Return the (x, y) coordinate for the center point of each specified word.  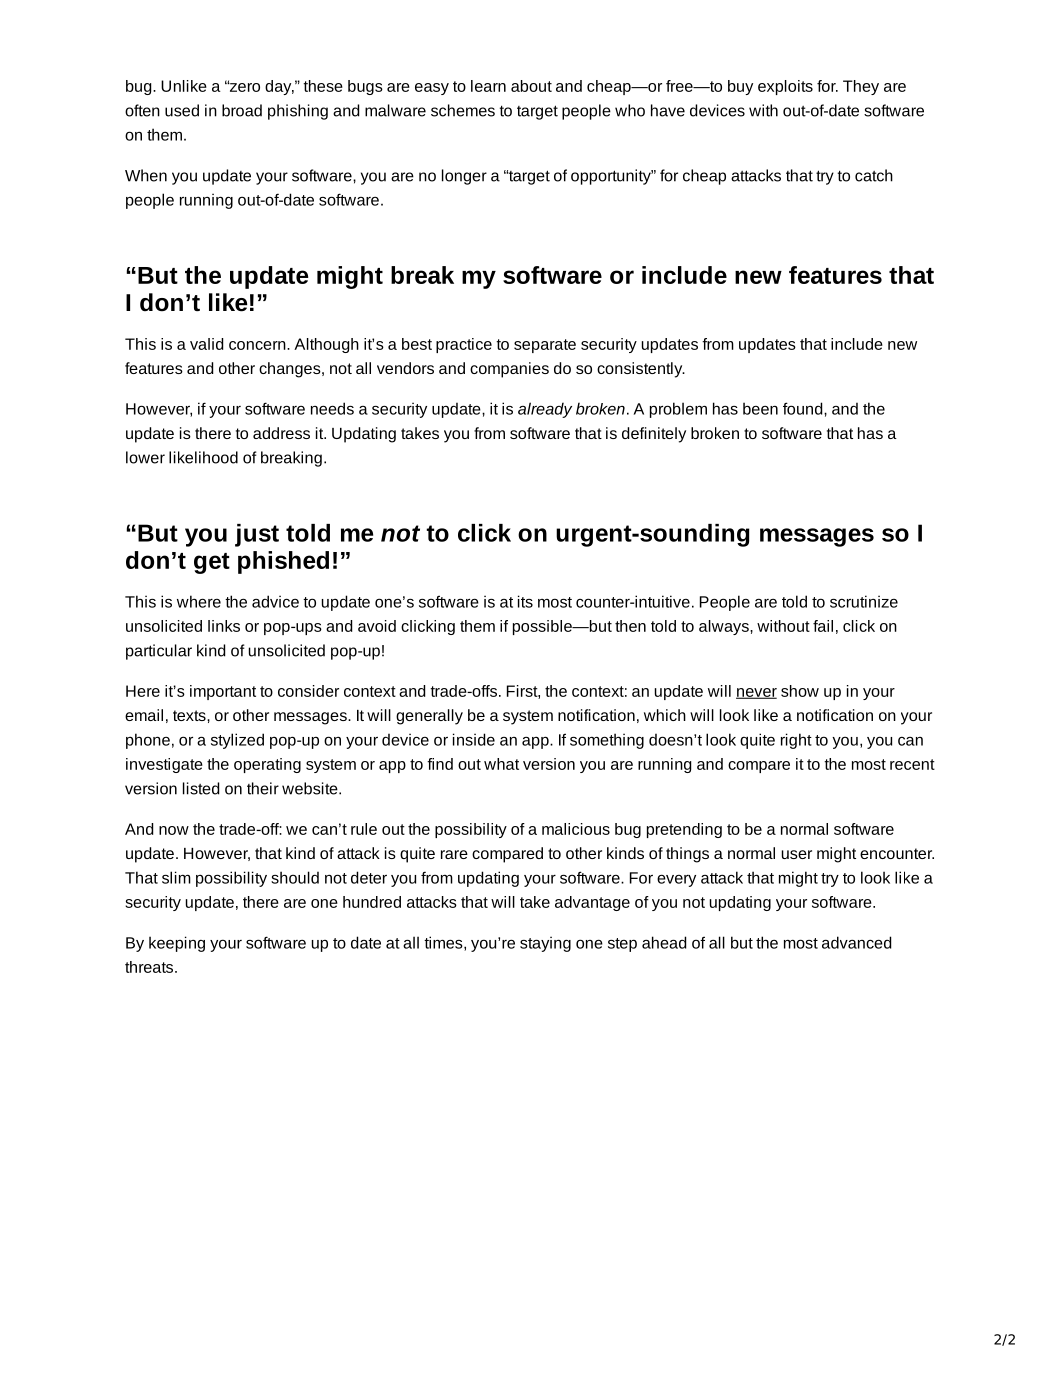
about (531, 86)
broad (242, 110)
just (257, 535)
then (630, 626)
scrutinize (864, 601)
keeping (177, 944)
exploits (785, 87)
